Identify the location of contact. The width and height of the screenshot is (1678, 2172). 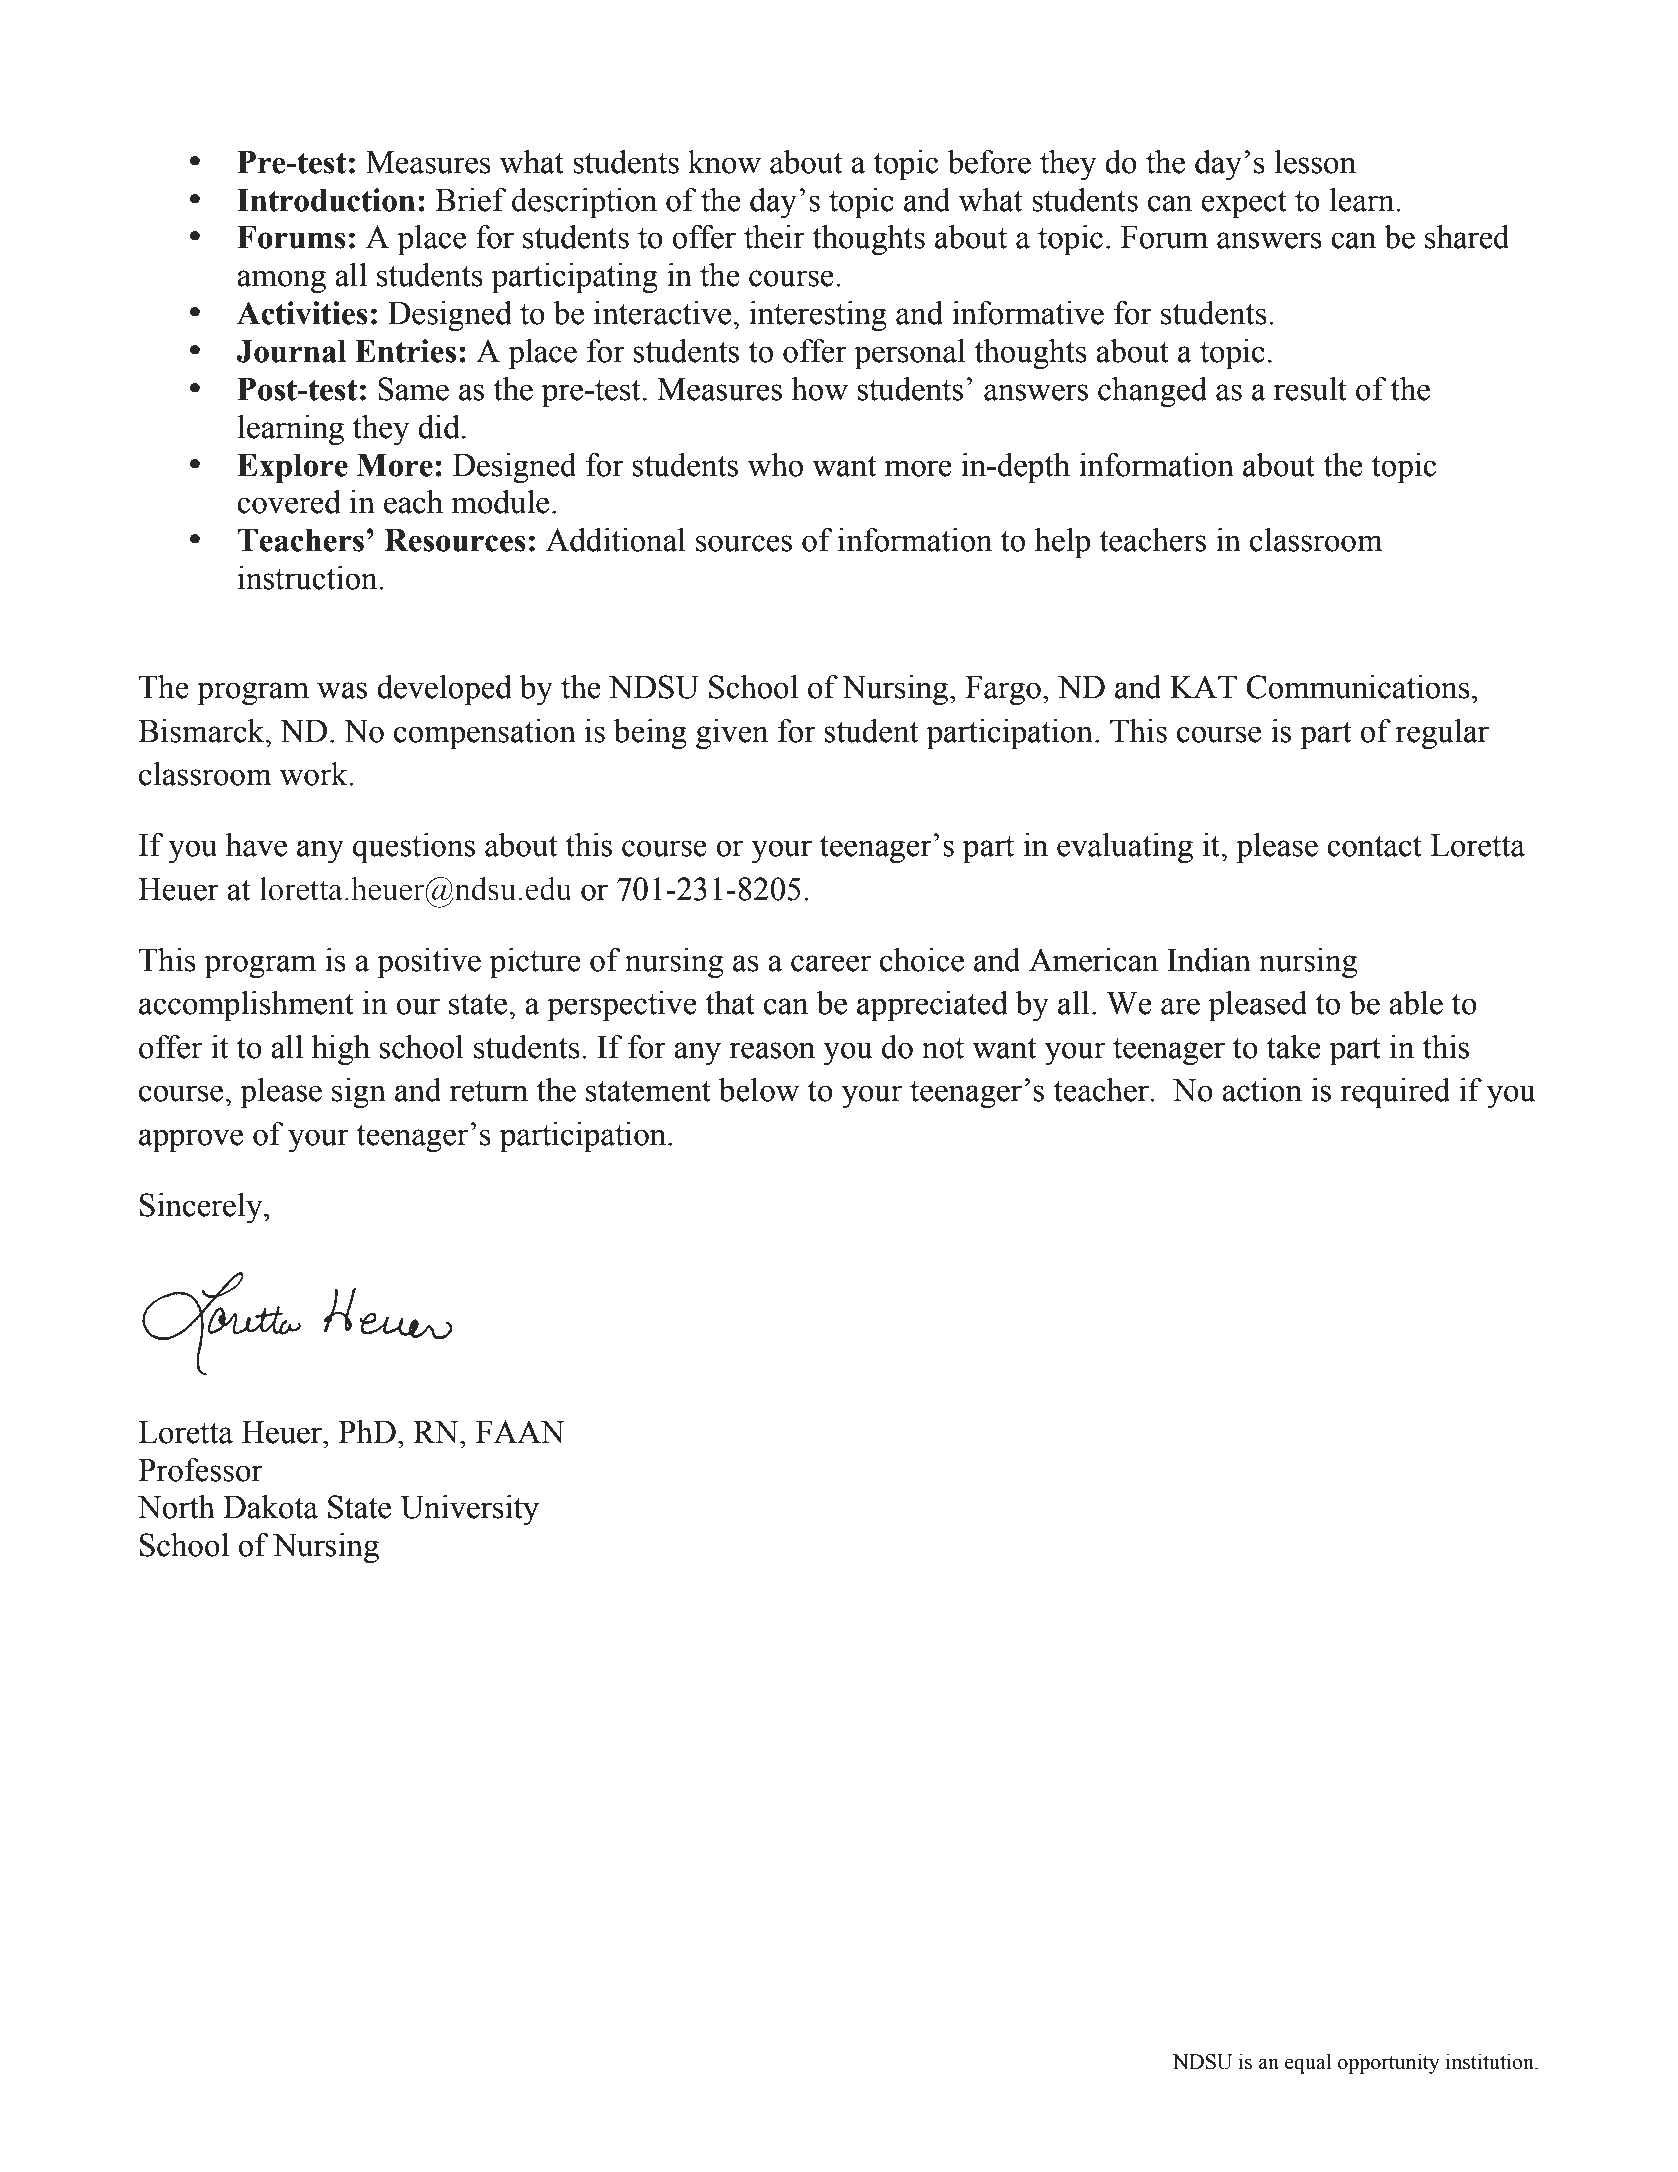
(1374, 846).
